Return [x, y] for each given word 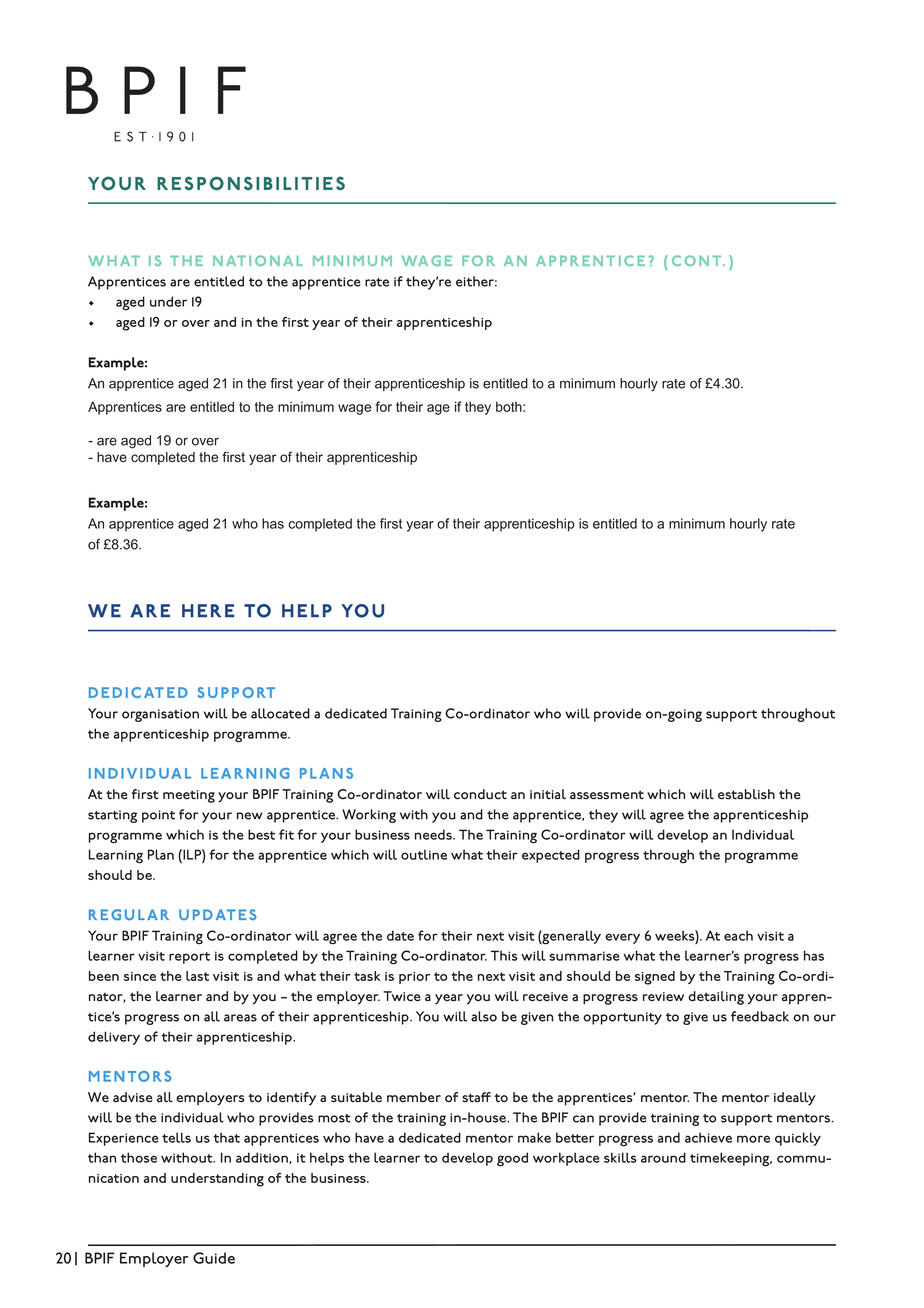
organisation [160, 715]
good [512, 1159]
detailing [716, 998]
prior [414, 978]
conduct [480, 794]
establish [746, 794]
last [197, 976]
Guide [214, 1258]
